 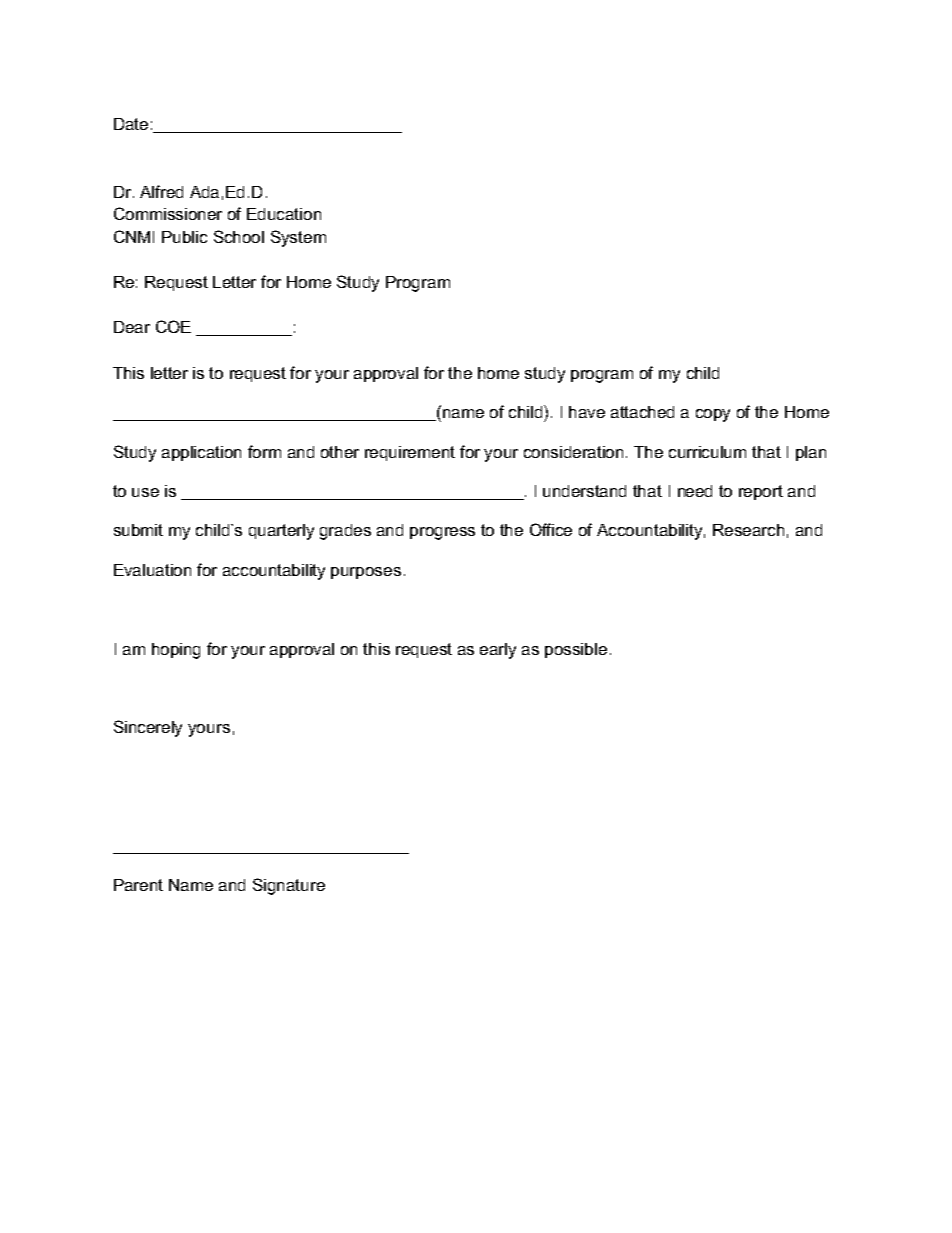 I want to click on possible, so click(x=576, y=650).
